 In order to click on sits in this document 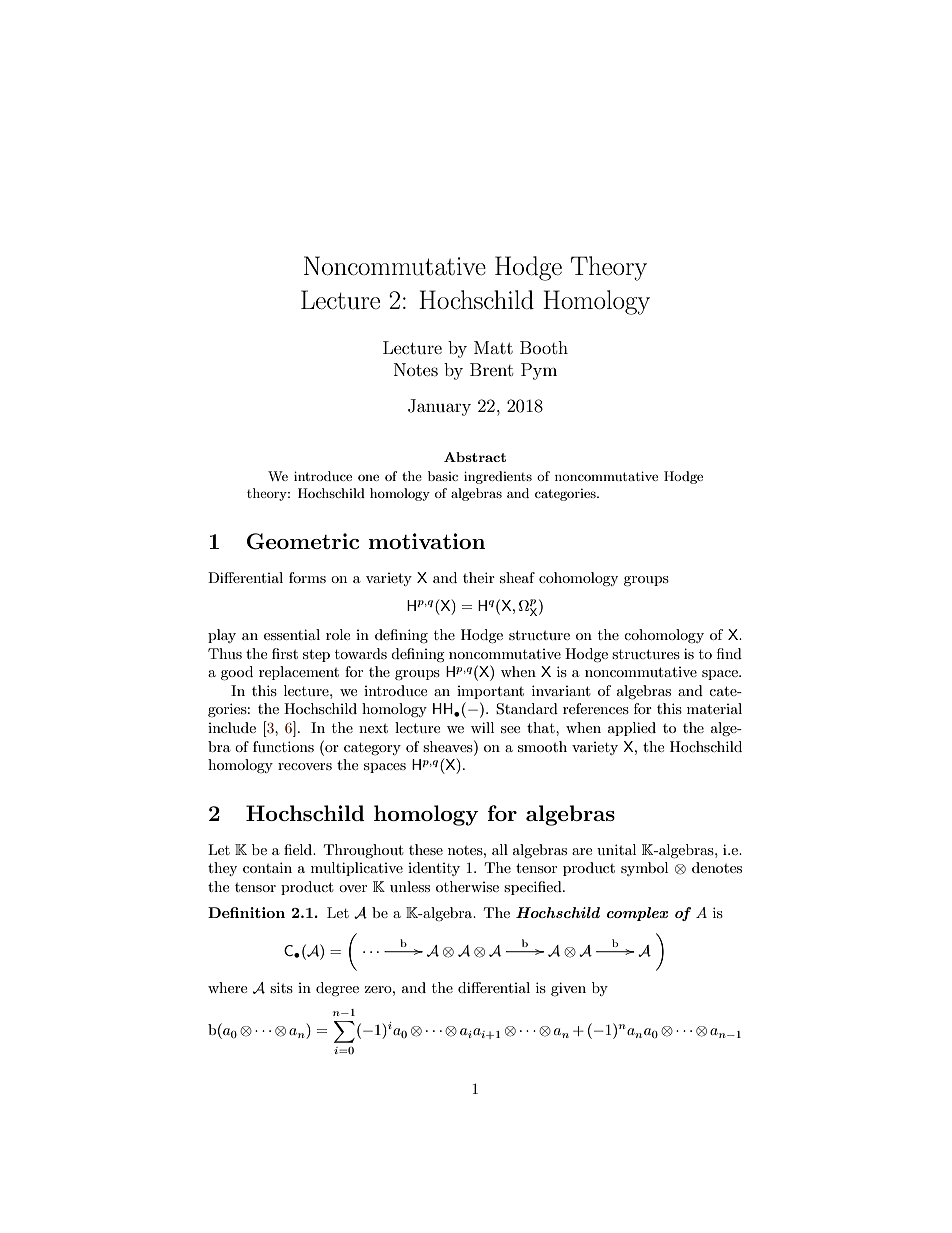, I will do `click(281, 987)`.
